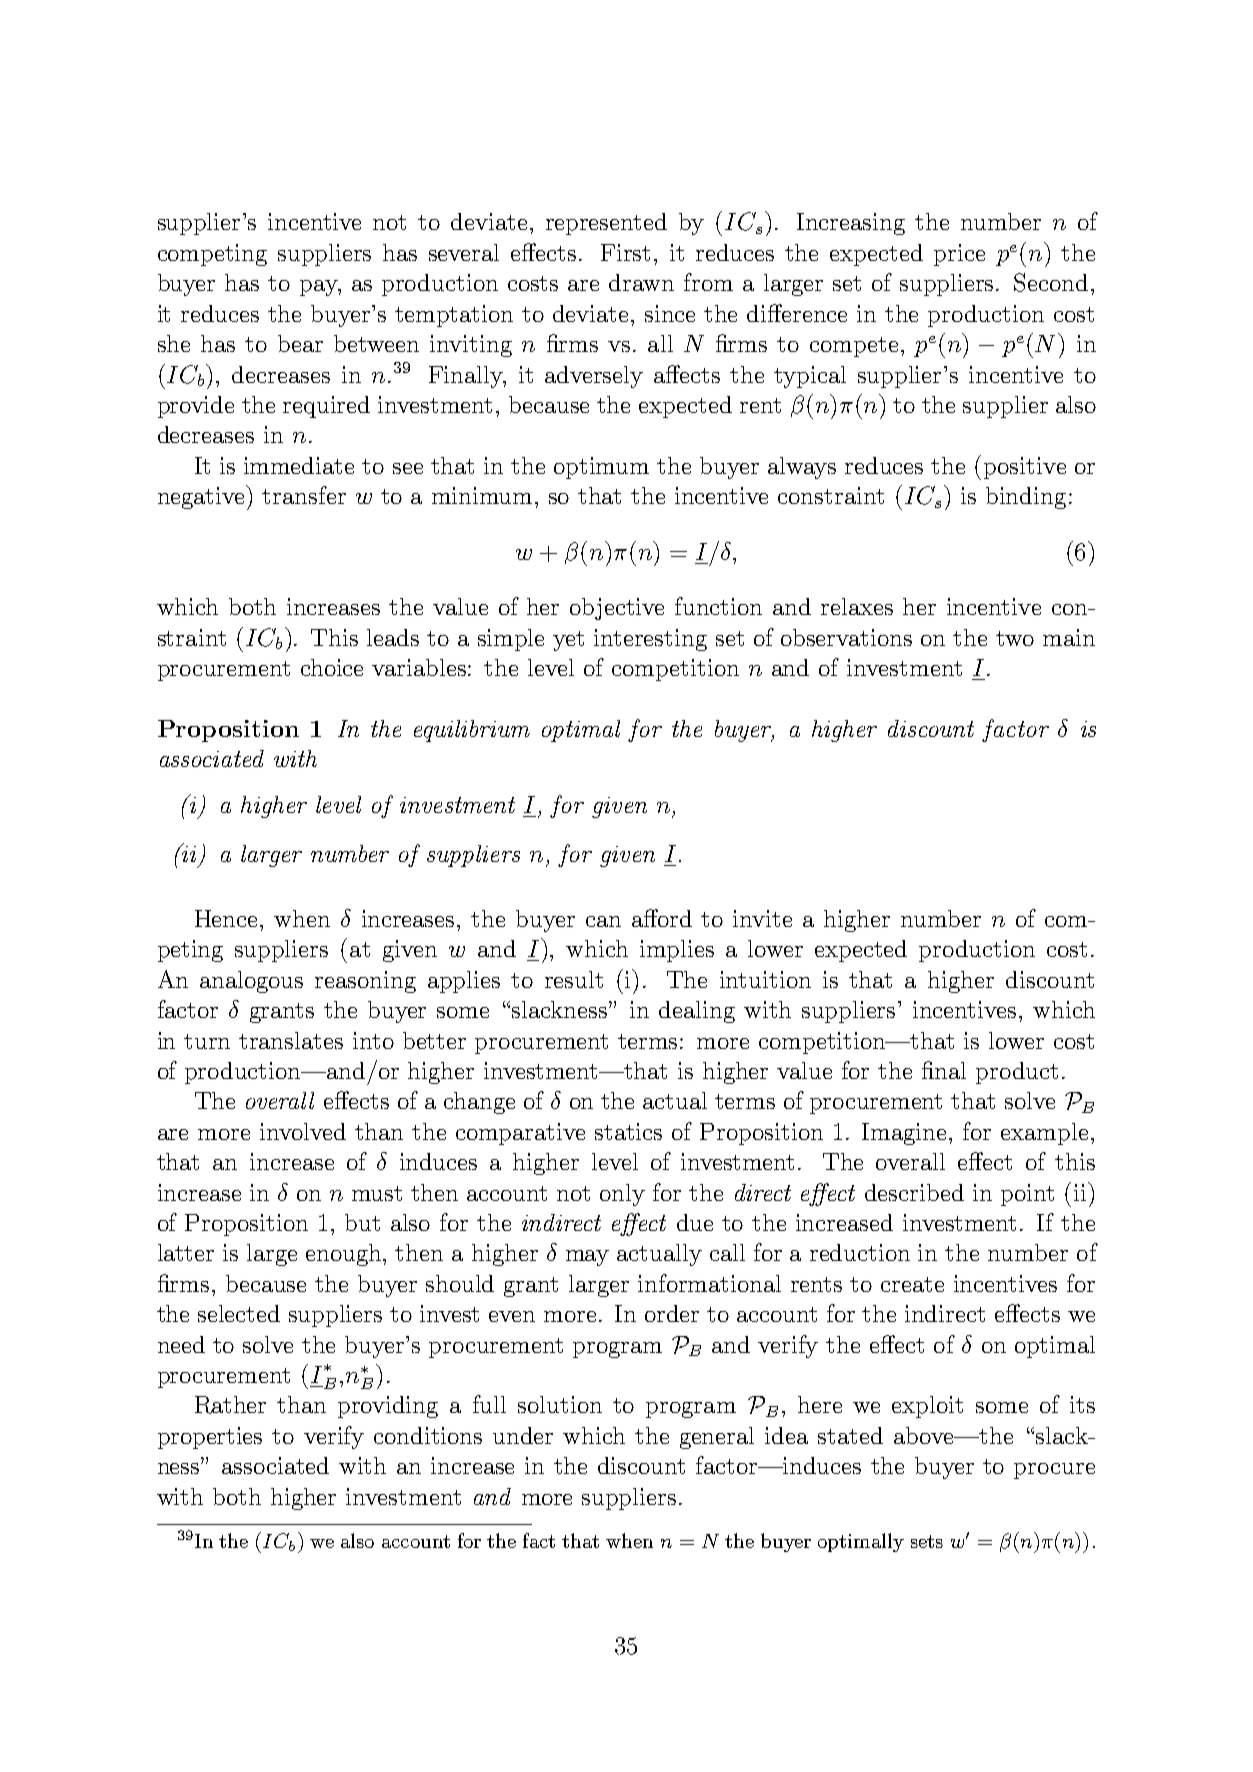  Describe the element at coordinates (603, 921) in the screenshot. I see `can` at that location.
